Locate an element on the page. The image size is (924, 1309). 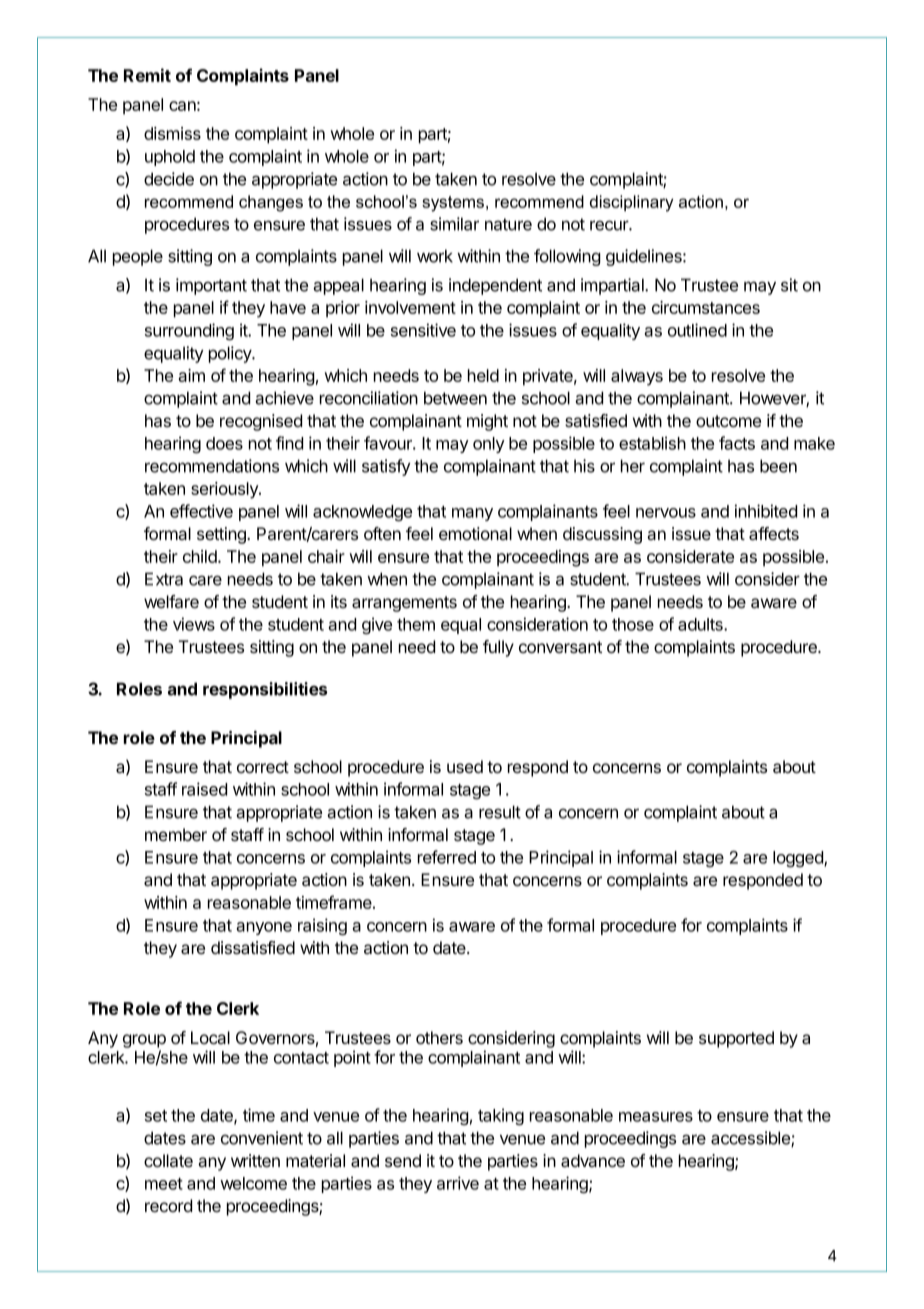
disciplinary is located at coordinates (631, 203).
